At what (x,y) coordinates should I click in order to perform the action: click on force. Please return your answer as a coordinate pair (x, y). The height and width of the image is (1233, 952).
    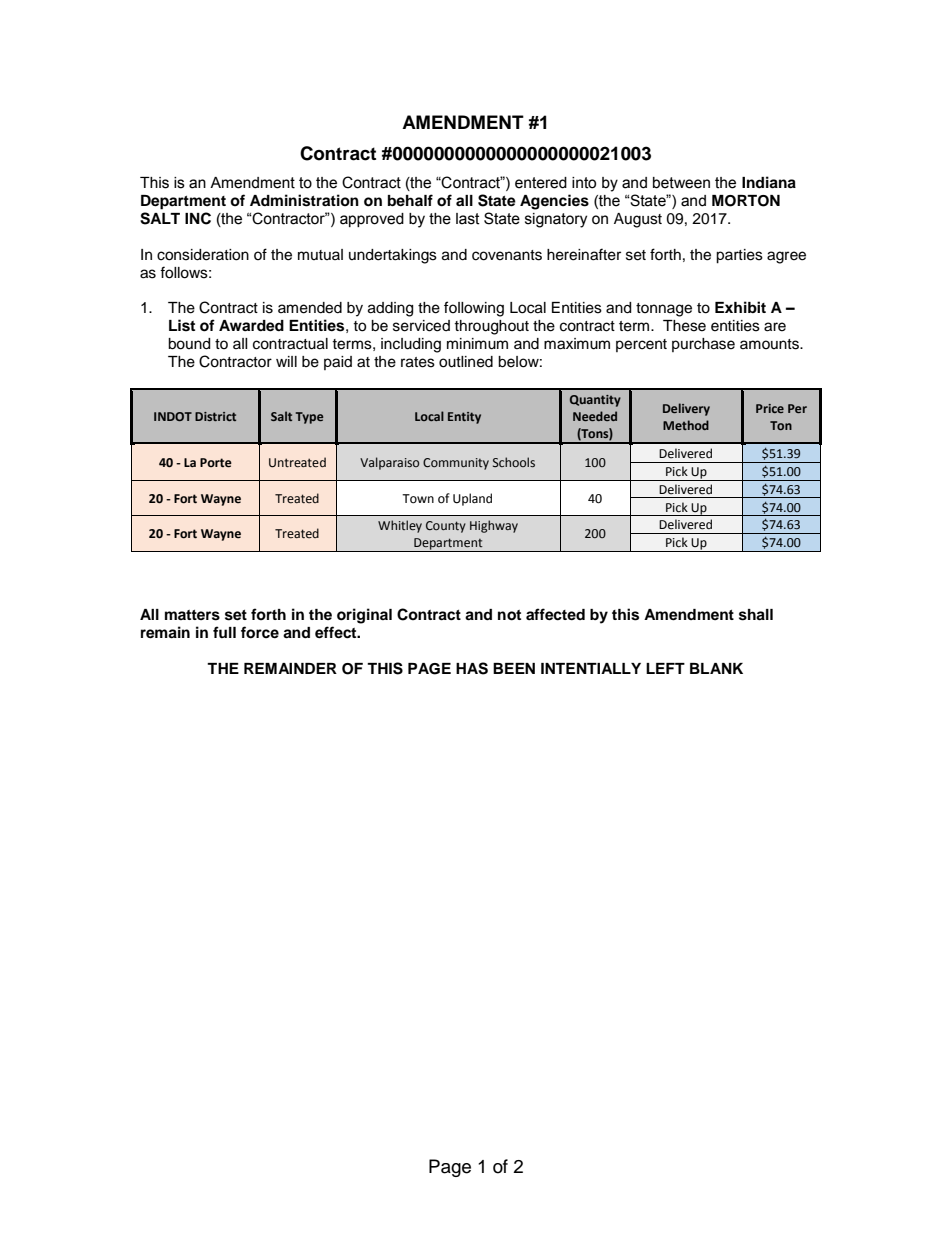
    Looking at the image, I should click on (260, 632).
